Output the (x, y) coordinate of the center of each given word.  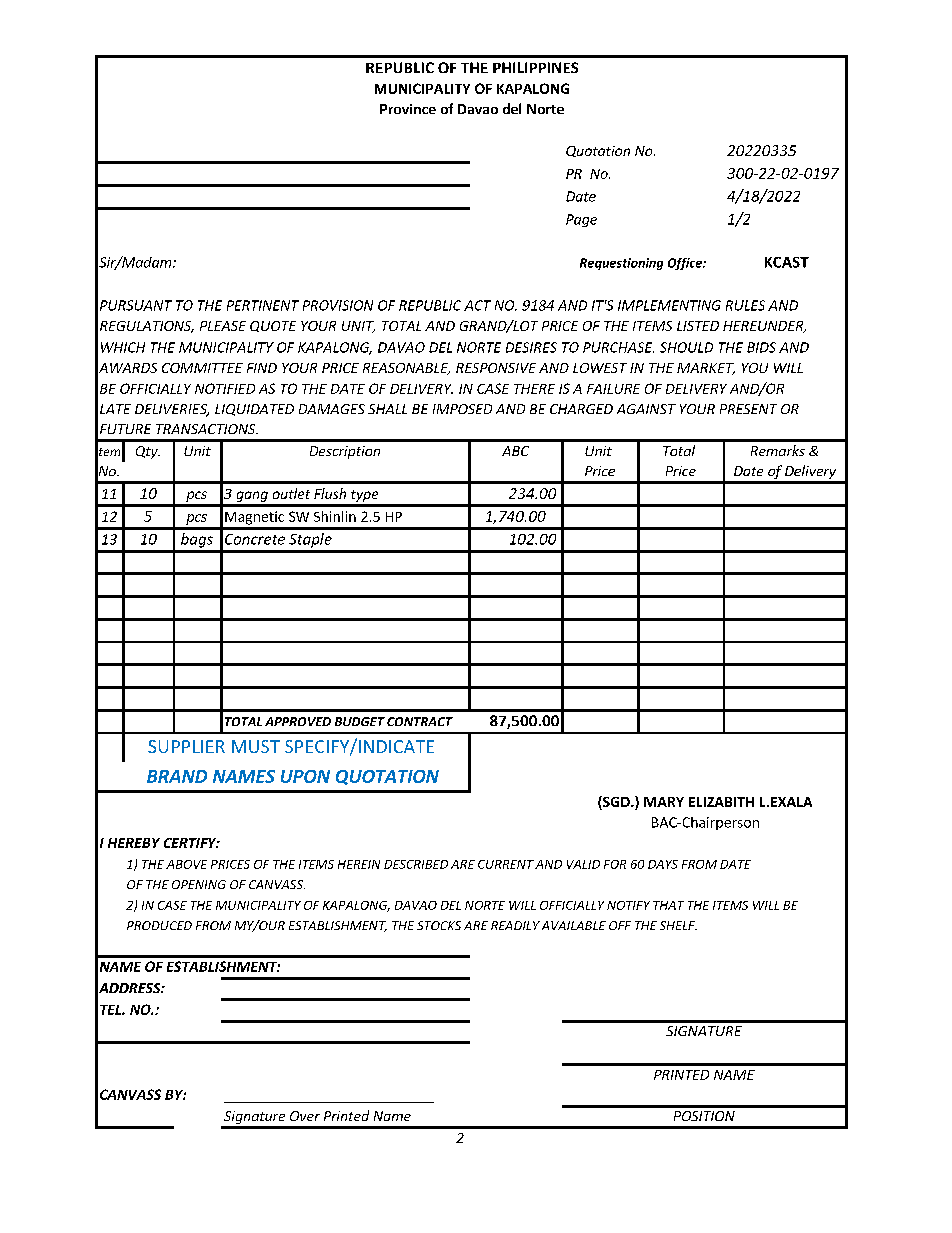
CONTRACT (420, 721)
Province (408, 109)
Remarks (778, 450)
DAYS (663, 864)
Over (305, 1116)
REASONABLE (406, 369)
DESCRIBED (416, 864)
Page (581, 220)
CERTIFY (191, 843)
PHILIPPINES (535, 67)
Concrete (255, 539)
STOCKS (439, 925)
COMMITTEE (202, 368)
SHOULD (686, 347)
